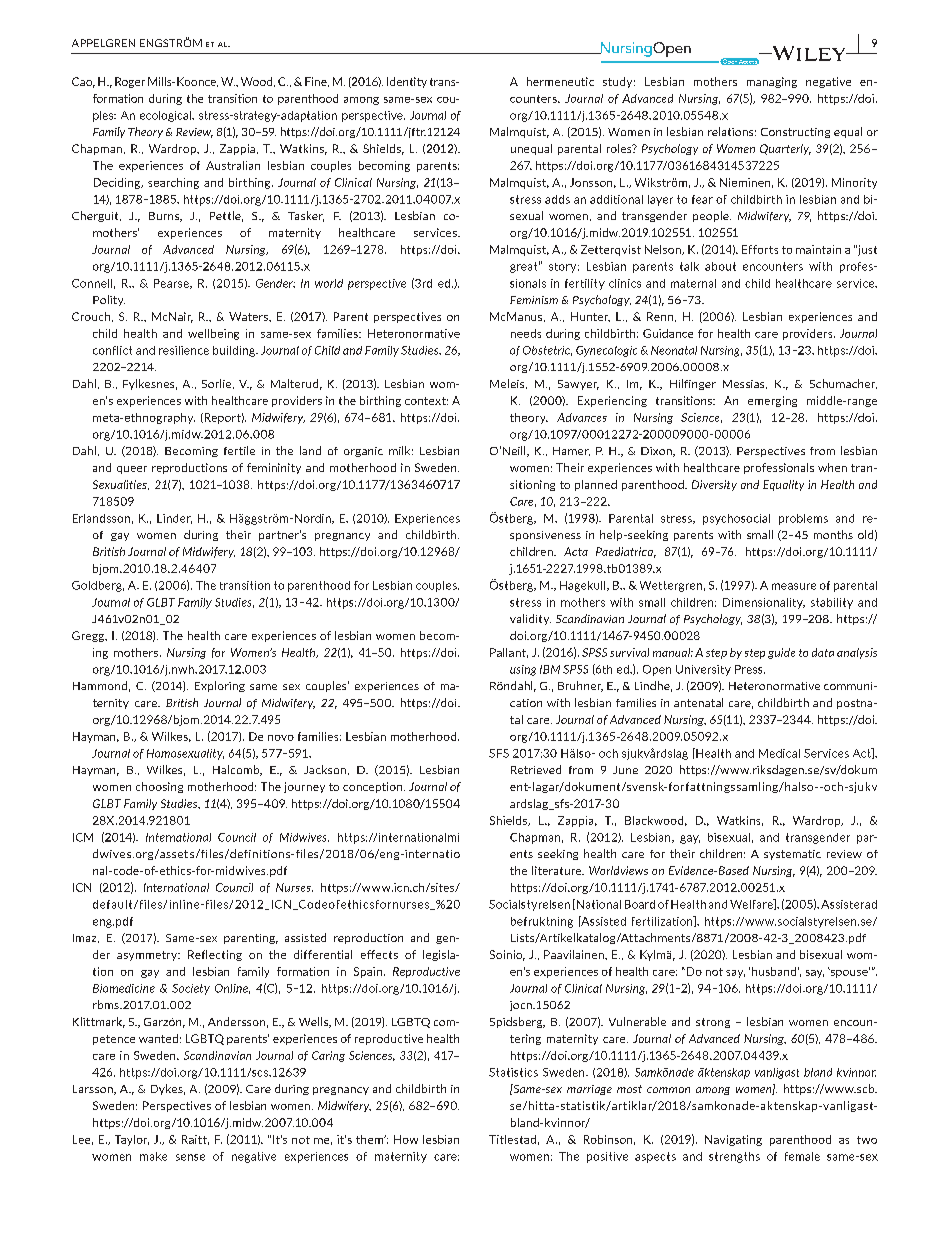  What do you see at coordinates (166, 116) in the page?
I see `ecological` at bounding box center [166, 116].
